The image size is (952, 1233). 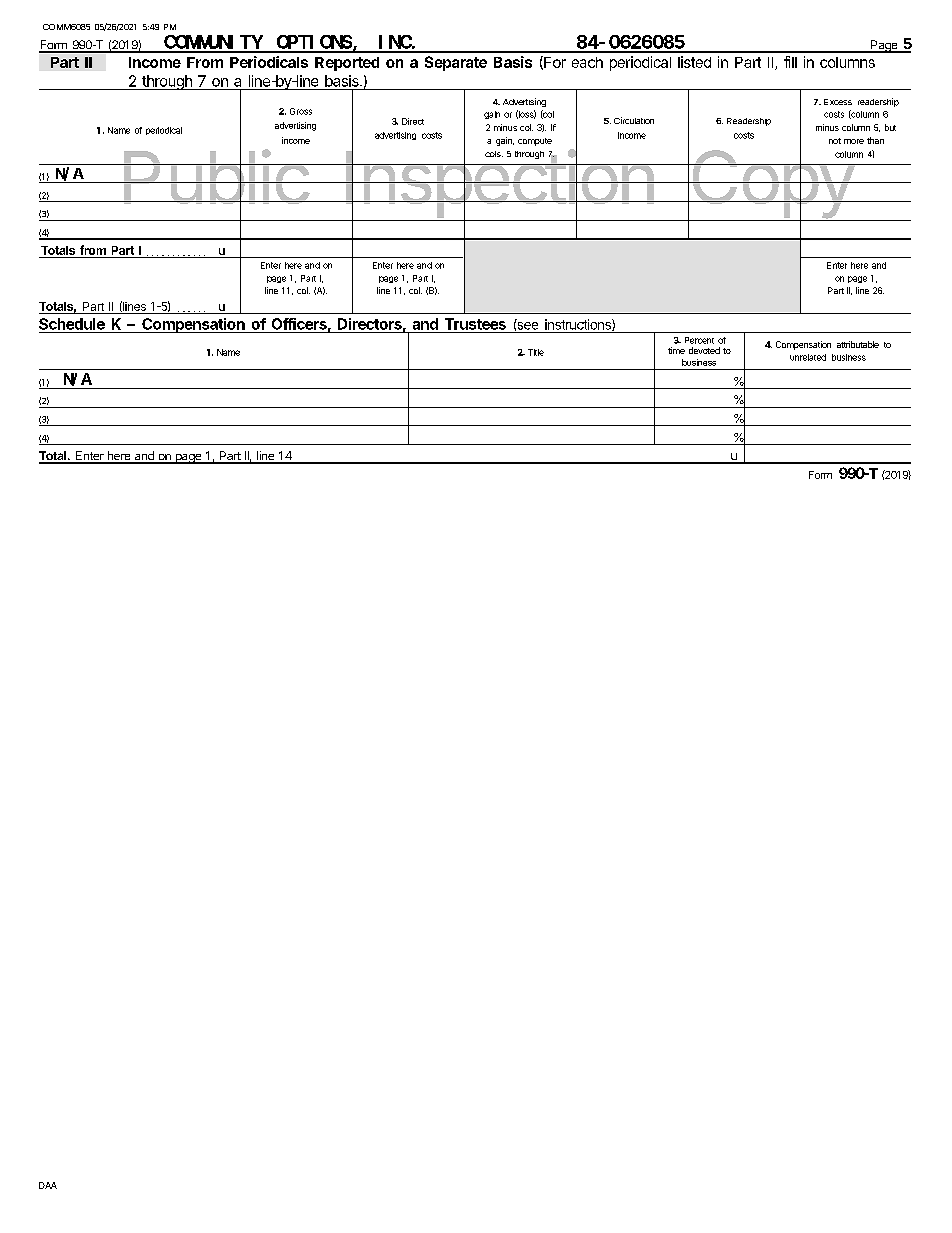 What do you see at coordinates (456, 63) in the page?
I see `Separate` at bounding box center [456, 63].
